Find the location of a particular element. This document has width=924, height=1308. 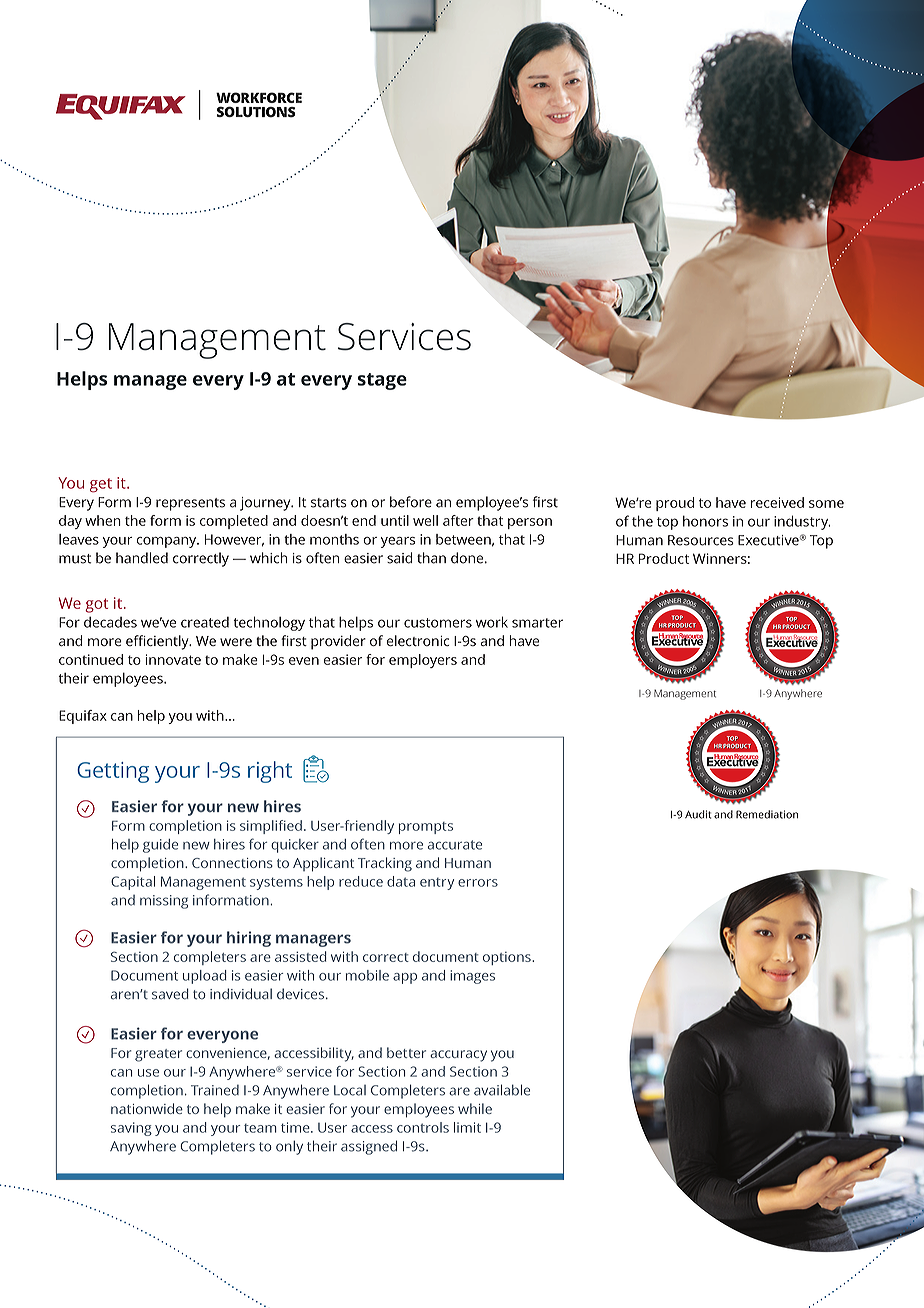

represents is located at coordinates (190, 504).
